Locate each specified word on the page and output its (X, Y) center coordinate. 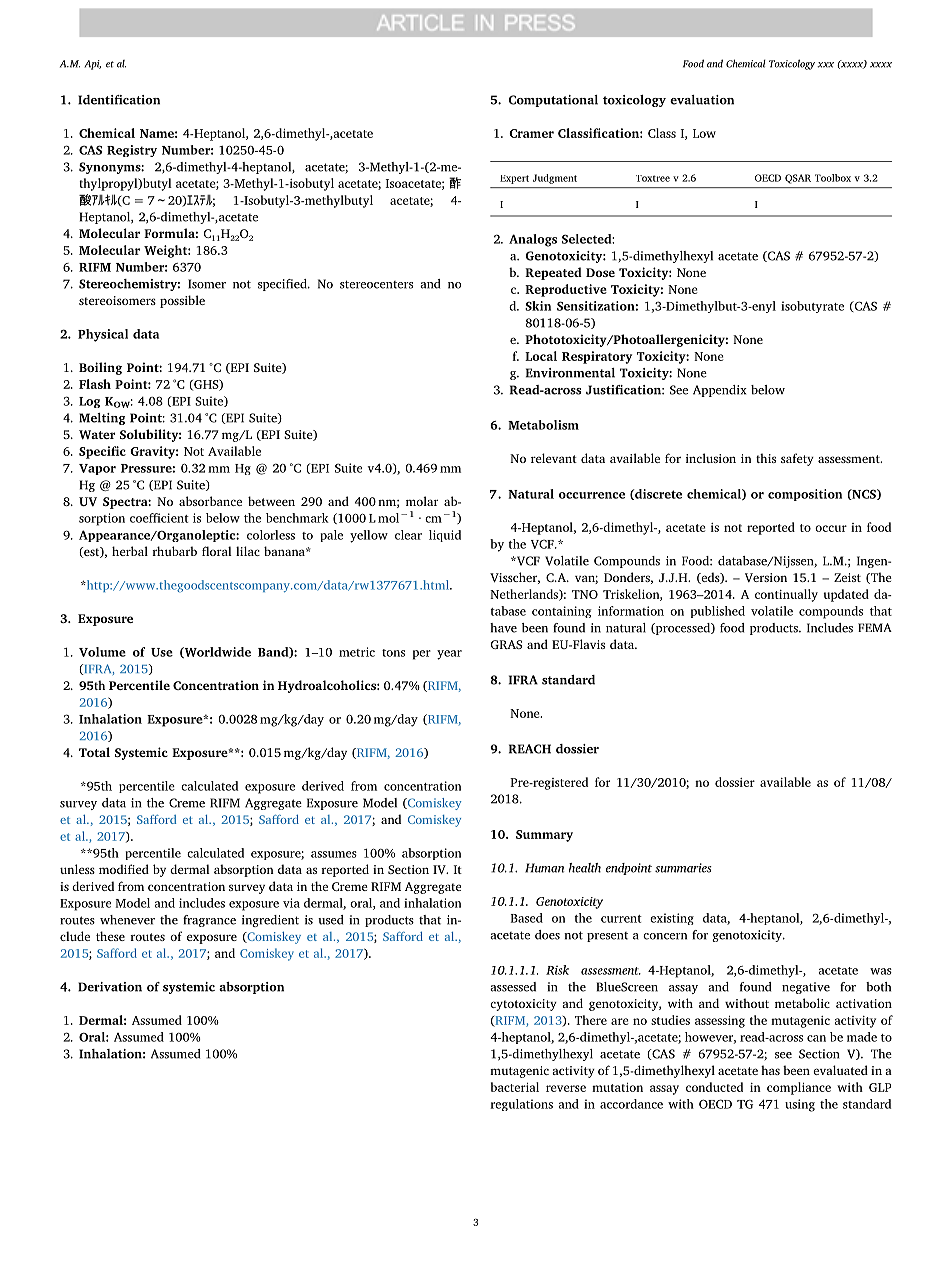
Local (541, 356)
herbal (130, 551)
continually (786, 595)
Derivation (110, 987)
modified (124, 869)
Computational (553, 101)
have (503, 628)
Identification (119, 100)
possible (182, 301)
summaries (683, 868)
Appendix (720, 391)
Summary (544, 836)
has (770, 1070)
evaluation (702, 100)
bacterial (515, 1087)
